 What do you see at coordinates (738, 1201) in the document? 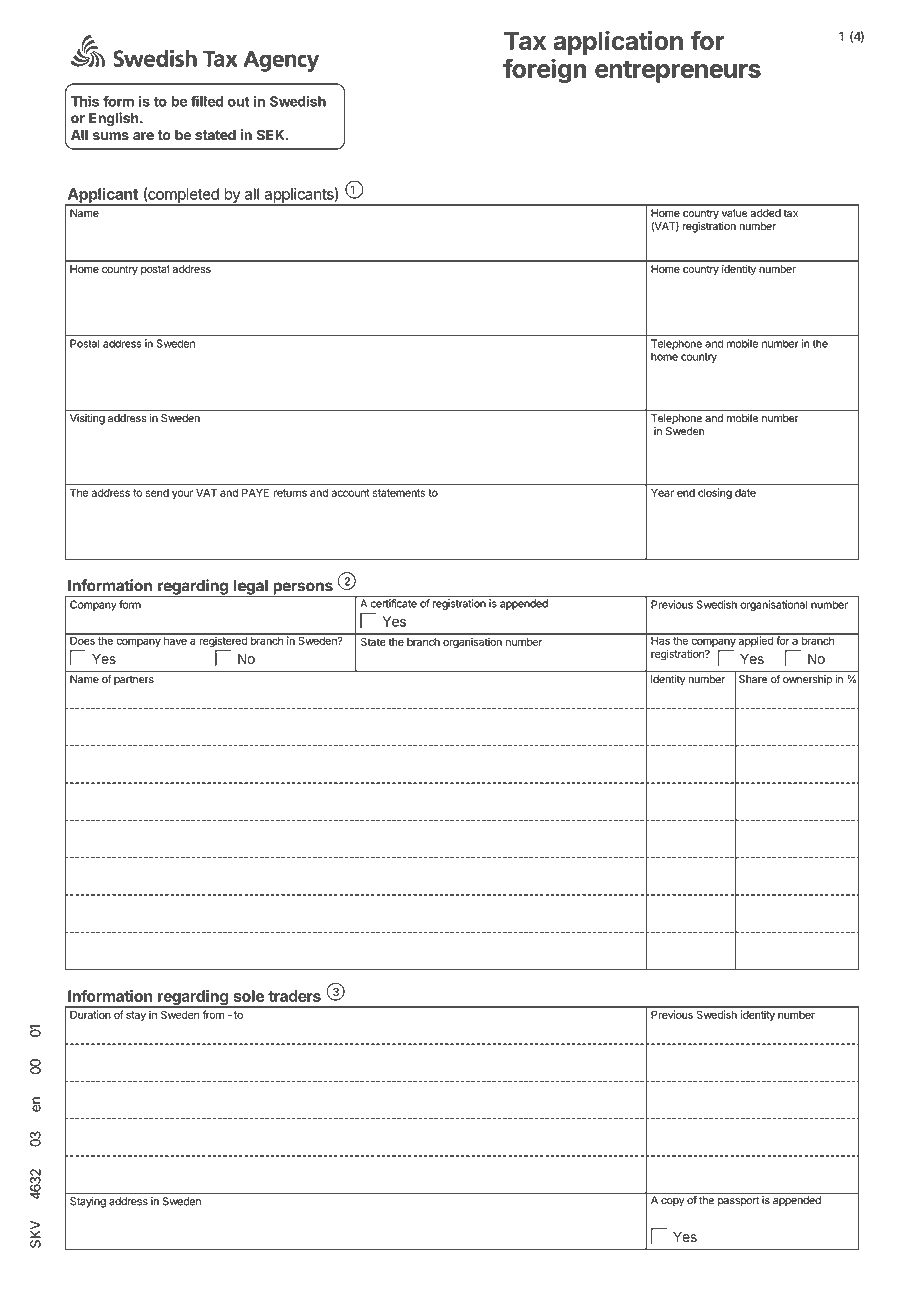
I see `passport` at bounding box center [738, 1201].
